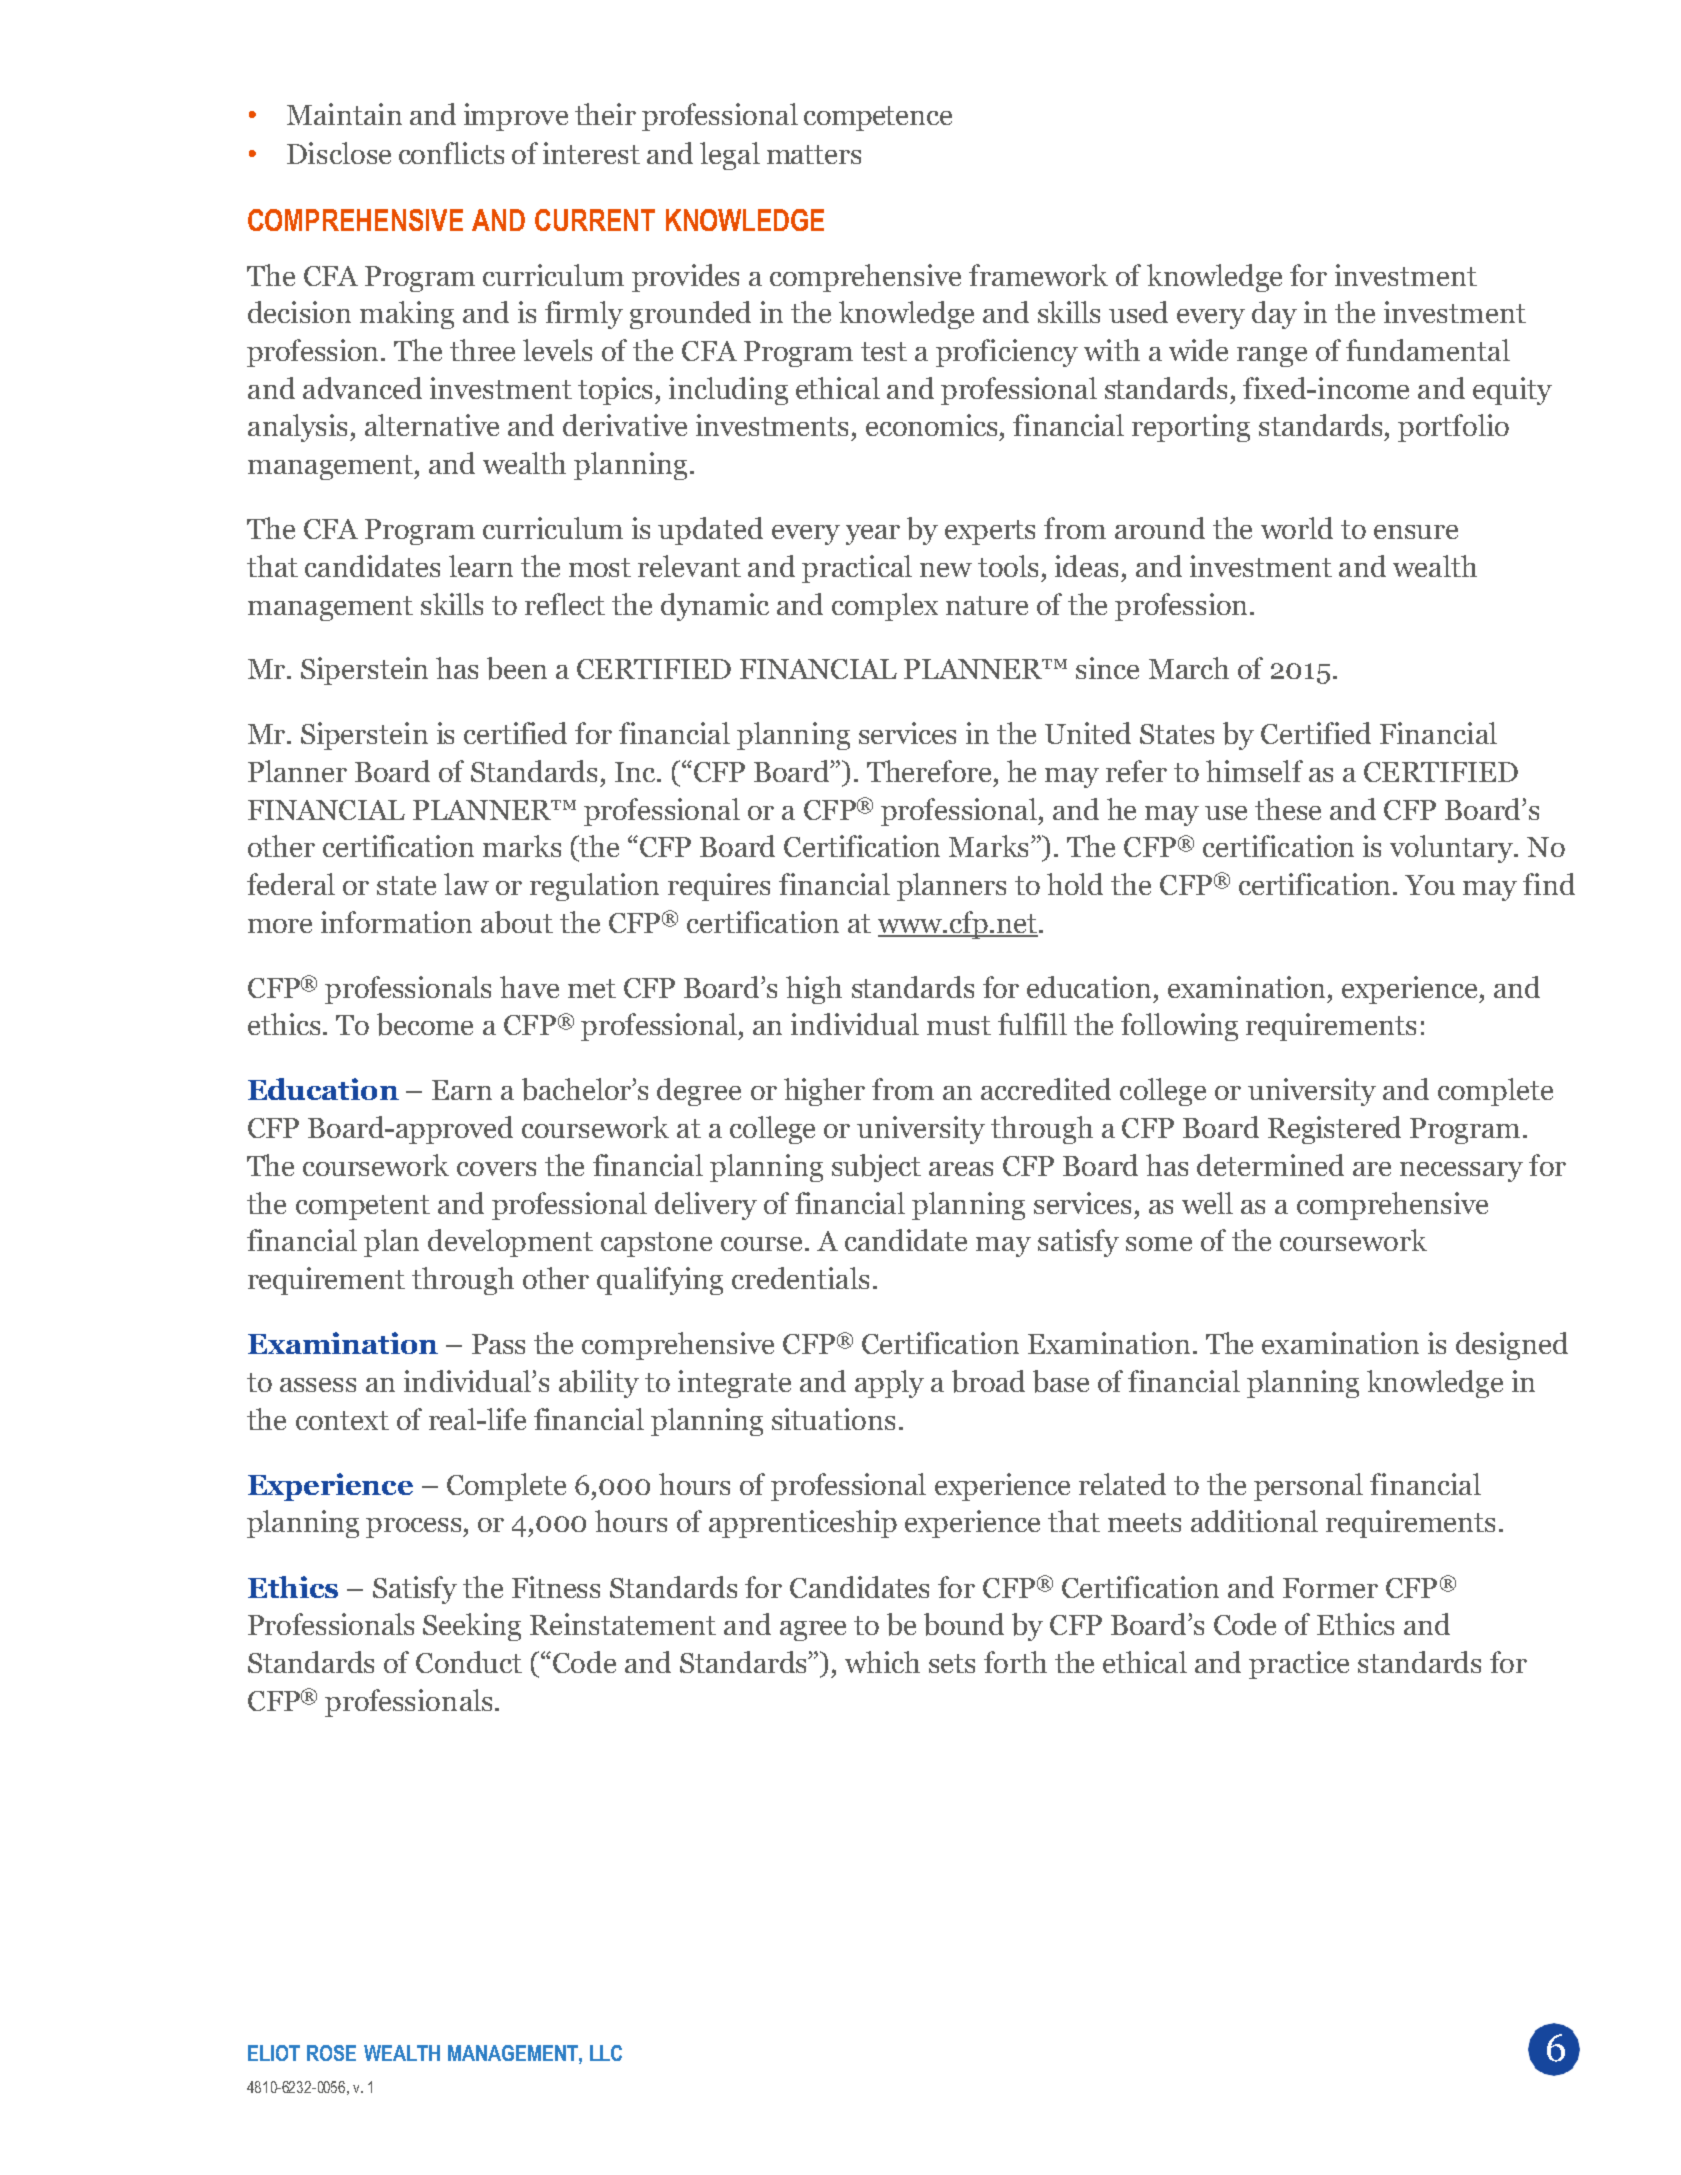 The width and height of the screenshot is (1681, 2175). Describe the element at coordinates (331, 2053) in the screenshot. I see `ROSE` at that location.
